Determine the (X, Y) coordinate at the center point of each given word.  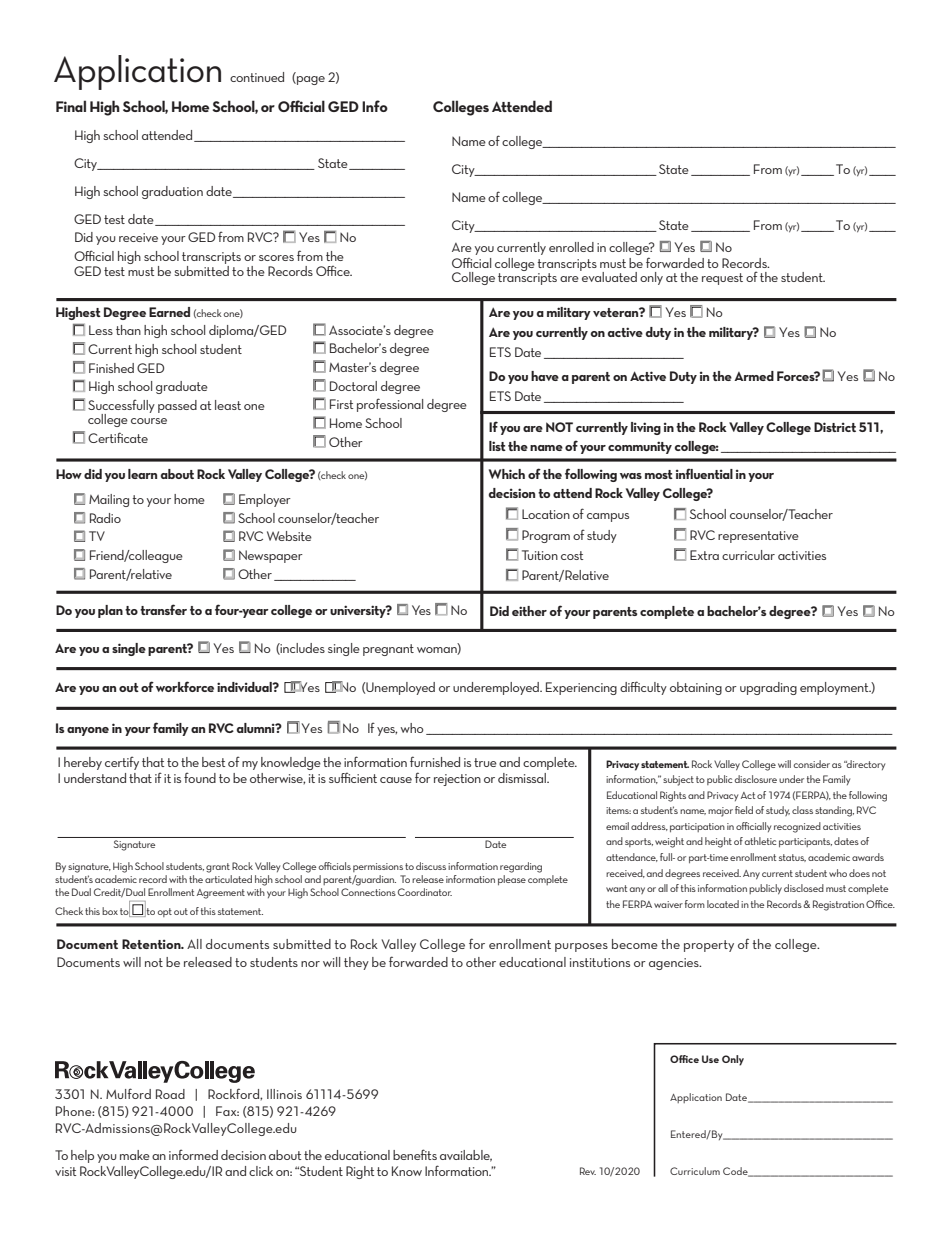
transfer (163, 609)
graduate (182, 387)
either (529, 611)
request (722, 279)
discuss (431, 866)
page (310, 80)
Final (71, 106)
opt (164, 912)
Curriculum (695, 1171)
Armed (754, 376)
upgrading (768, 688)
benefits (415, 1154)
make (135, 1155)
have (545, 376)
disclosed (804, 888)
